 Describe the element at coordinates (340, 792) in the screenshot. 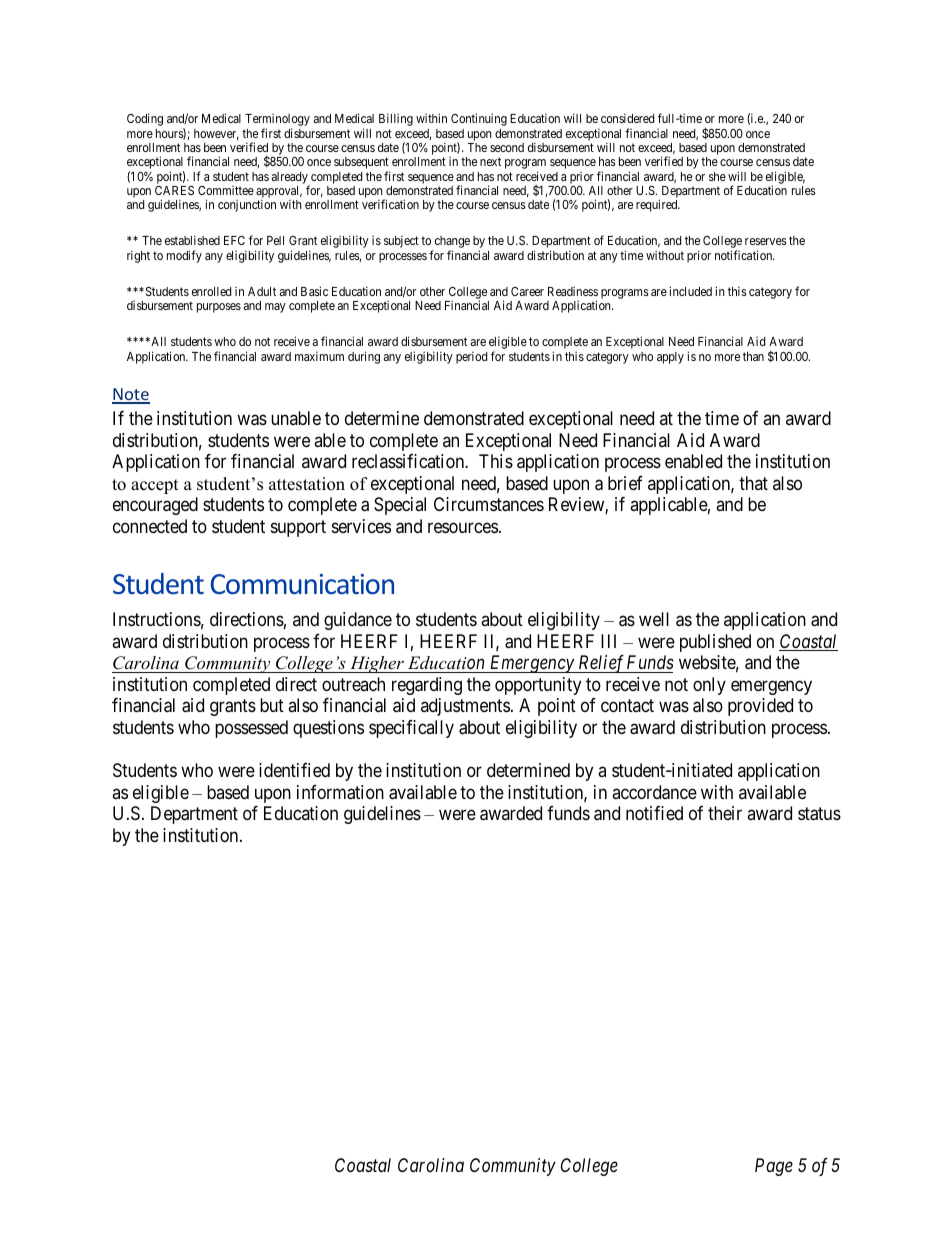

I see `information` at that location.
